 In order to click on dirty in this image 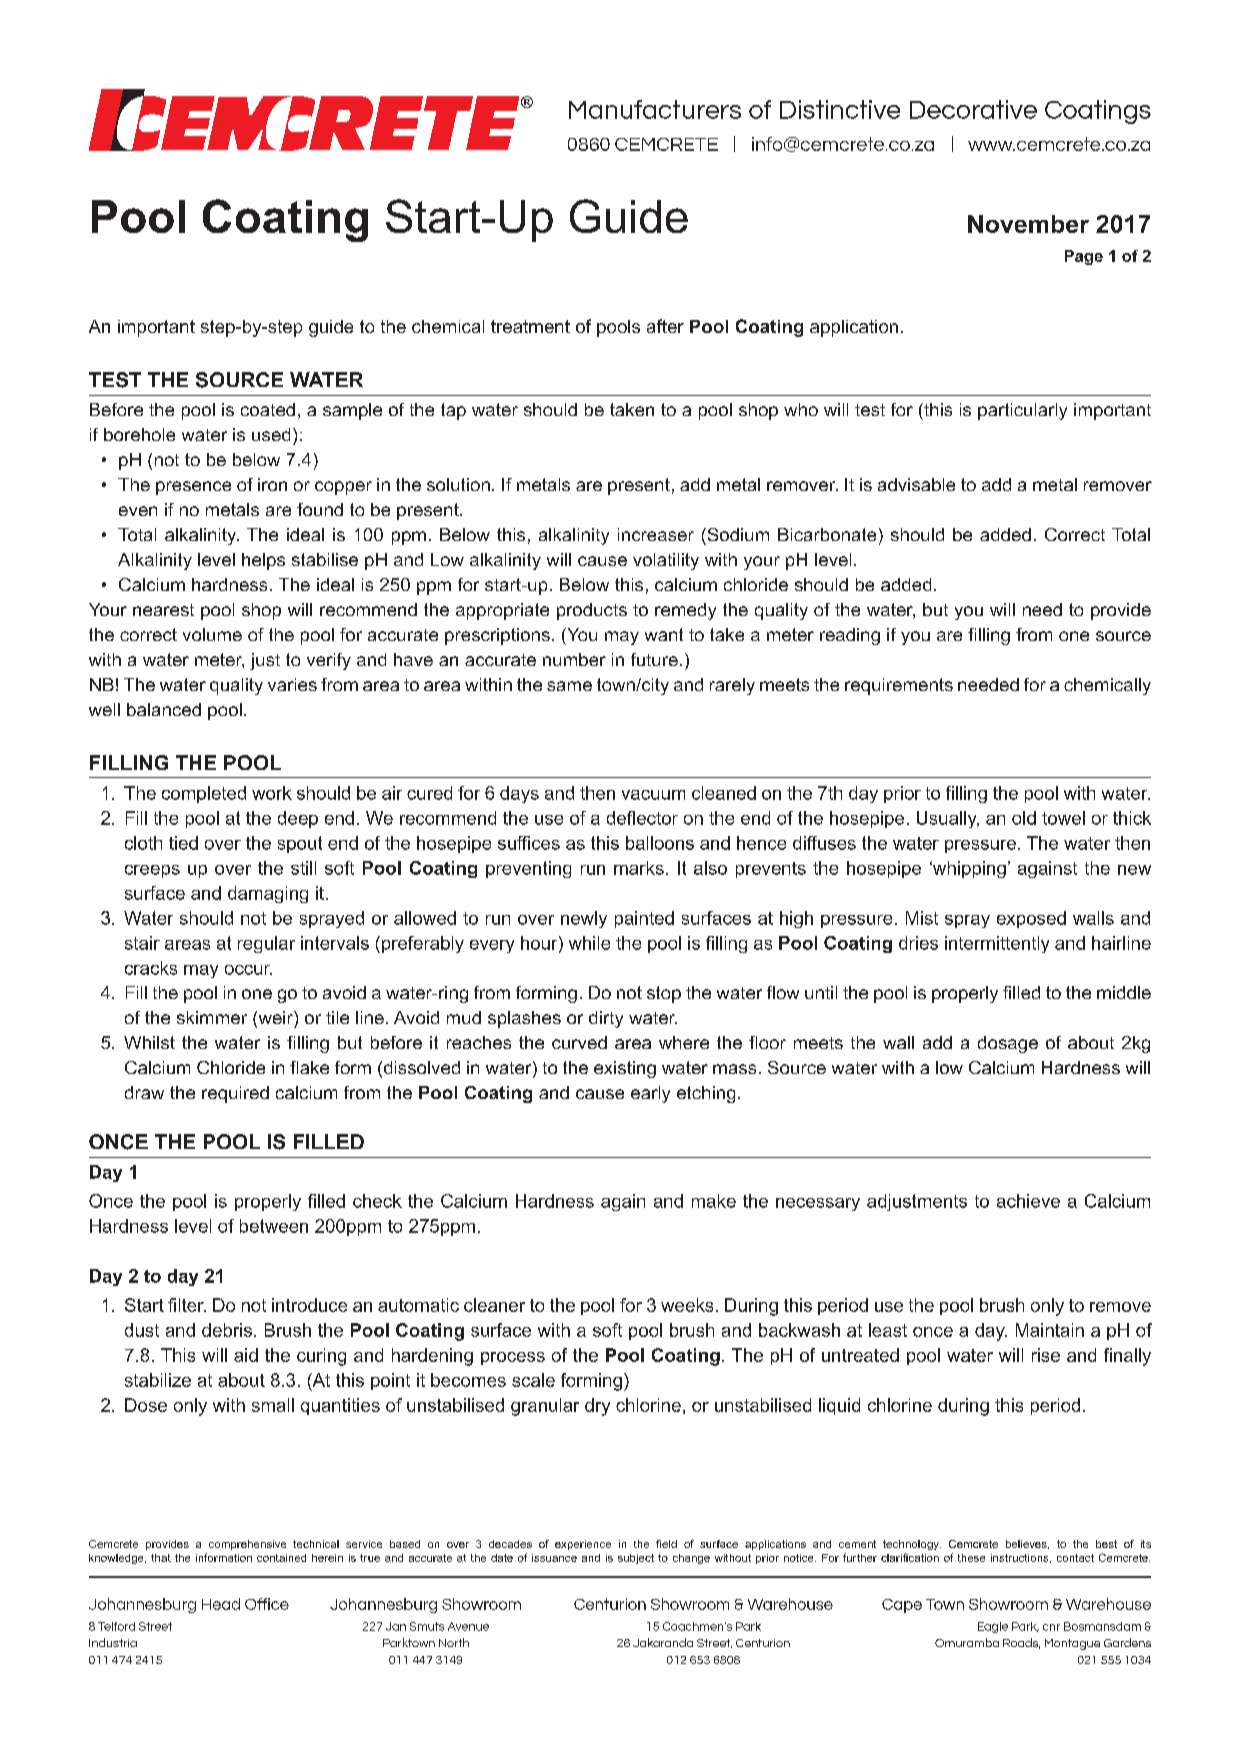, I will do `click(606, 1019)`.
